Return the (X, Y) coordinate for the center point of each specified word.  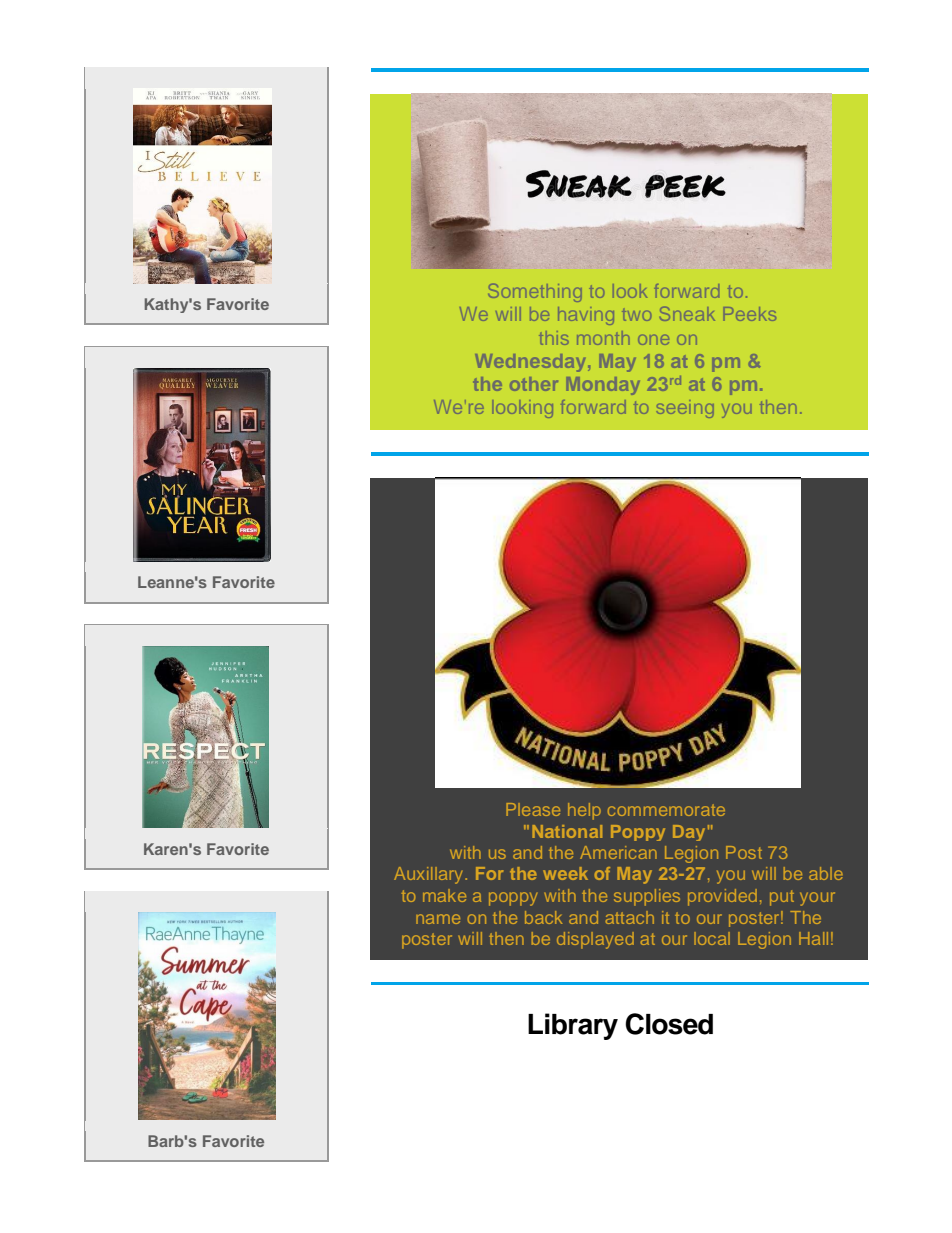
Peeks (750, 314)
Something (535, 293)
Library (573, 1026)
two (636, 315)
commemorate (666, 810)
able (826, 873)
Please (533, 809)
